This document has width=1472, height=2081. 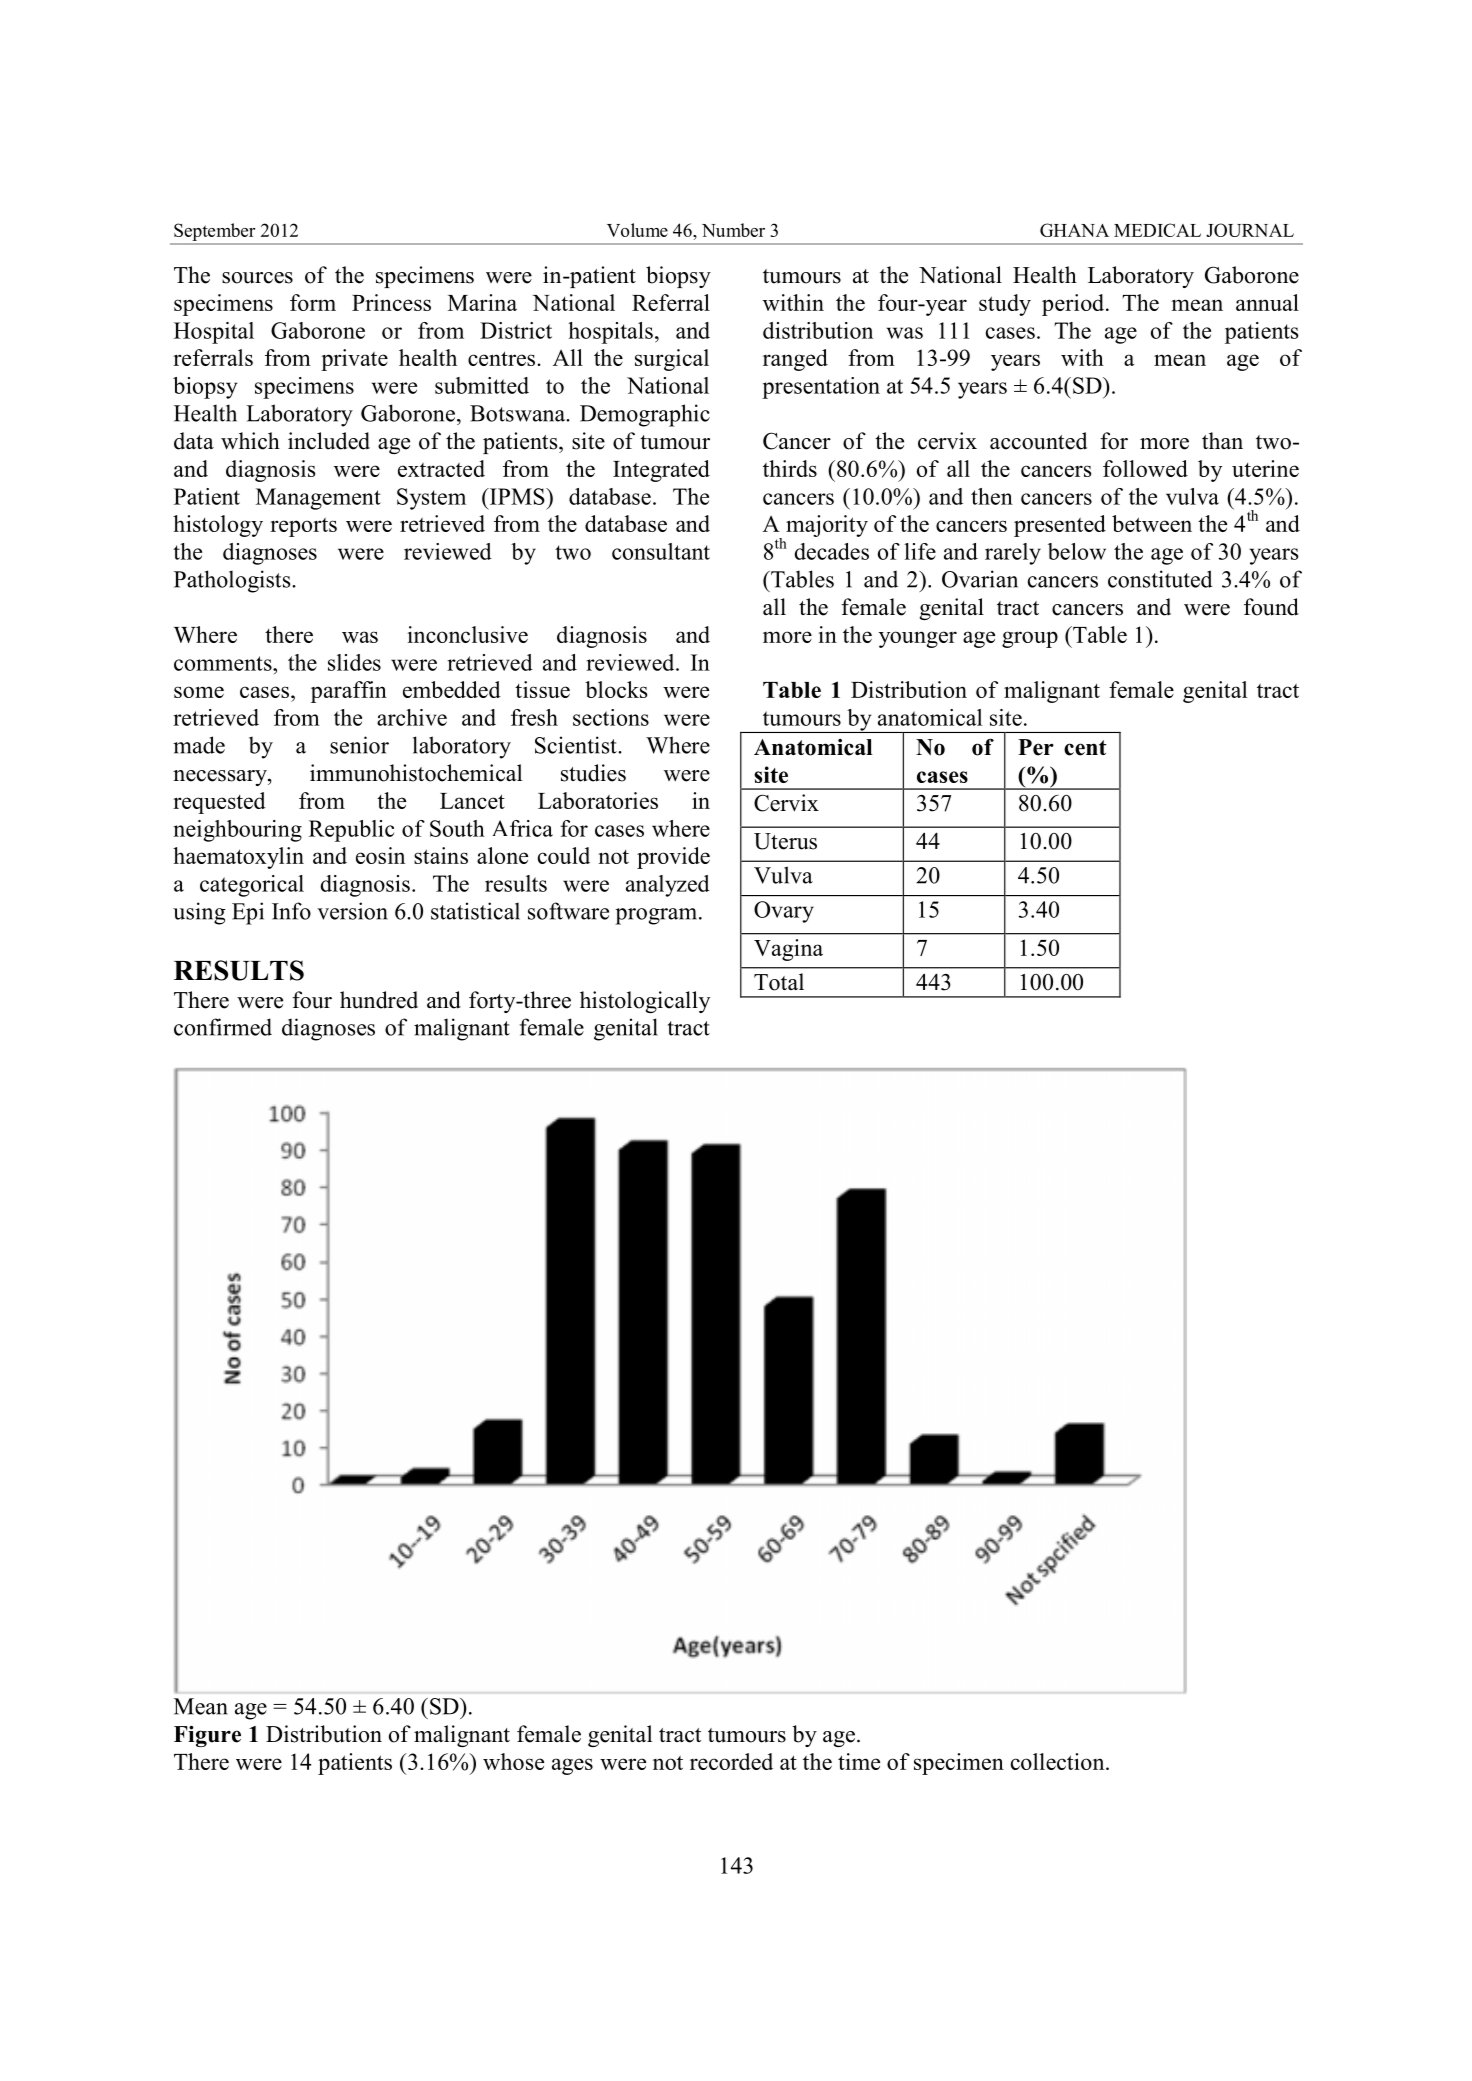 I want to click on form, so click(x=313, y=302).
